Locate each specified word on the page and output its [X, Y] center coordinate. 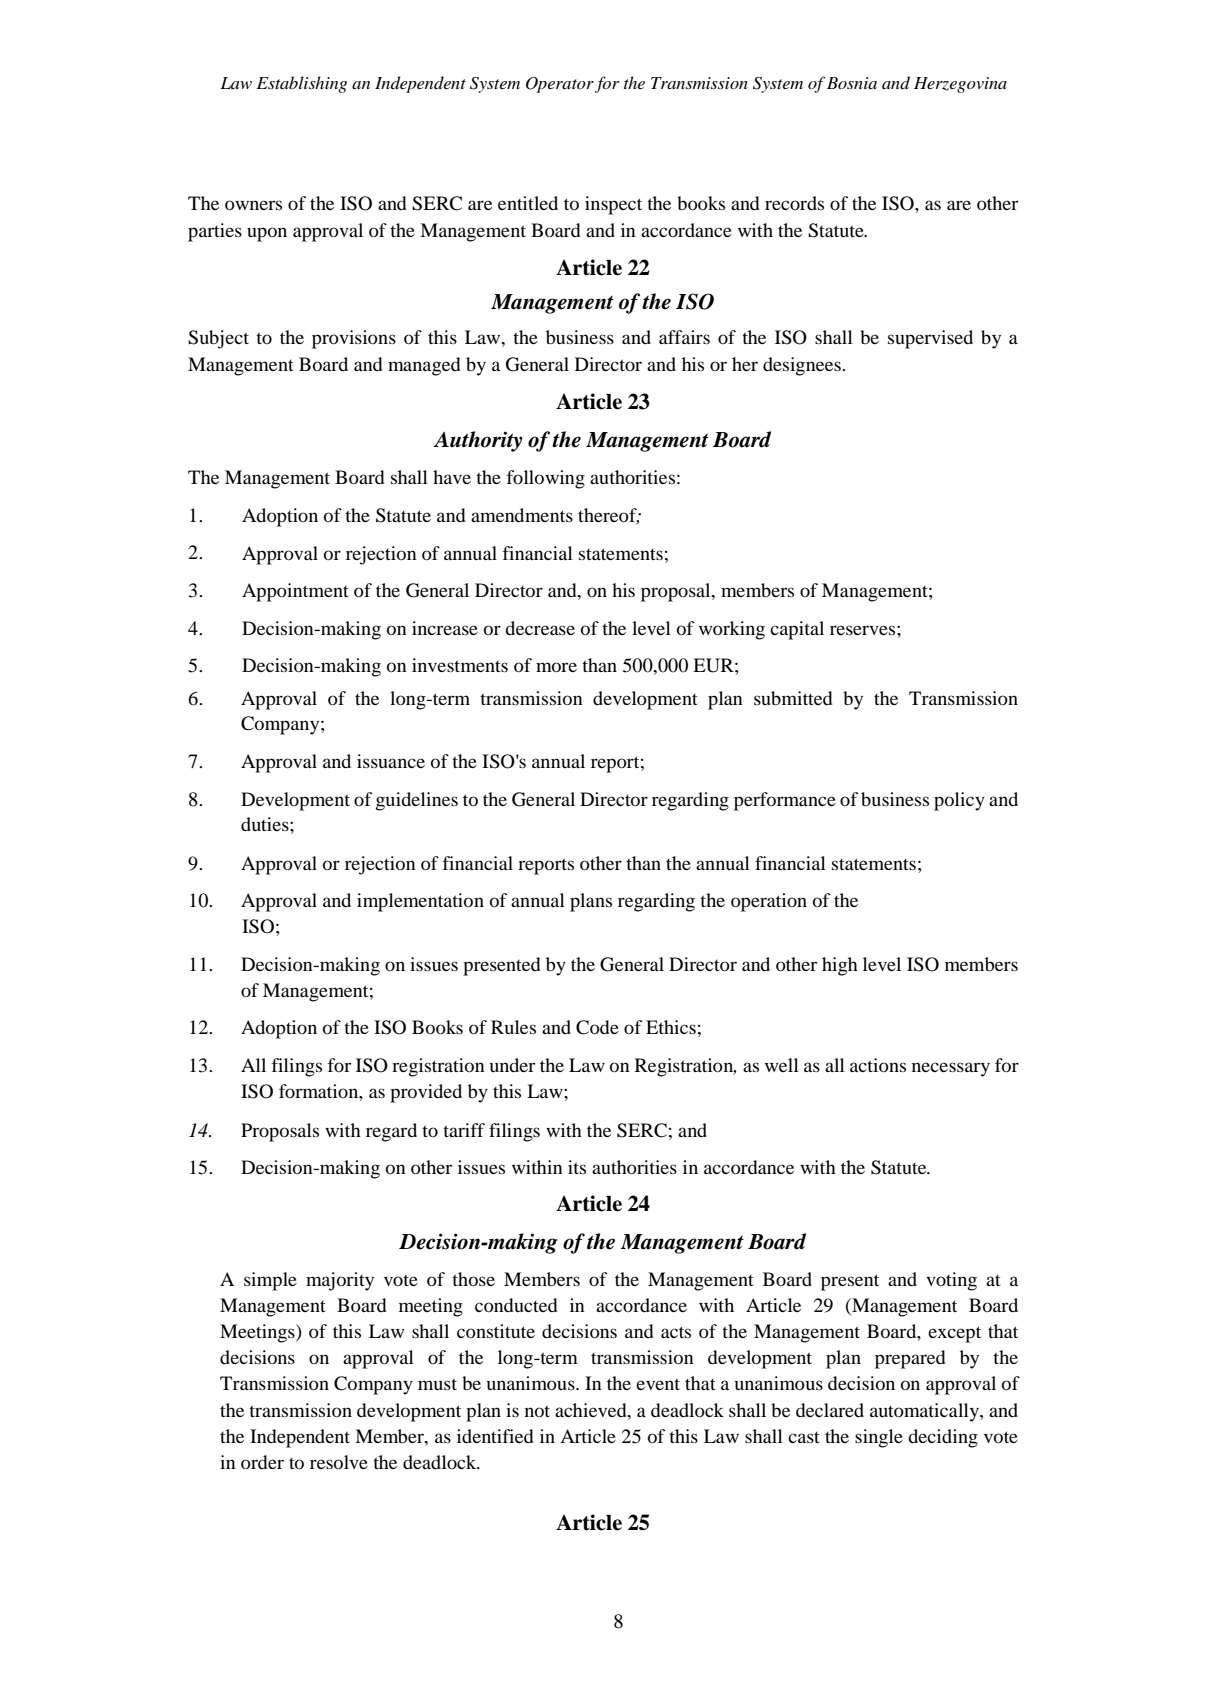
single [879, 1438]
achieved [592, 1410]
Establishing [302, 84]
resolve [339, 1462]
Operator [560, 85]
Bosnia [852, 83]
